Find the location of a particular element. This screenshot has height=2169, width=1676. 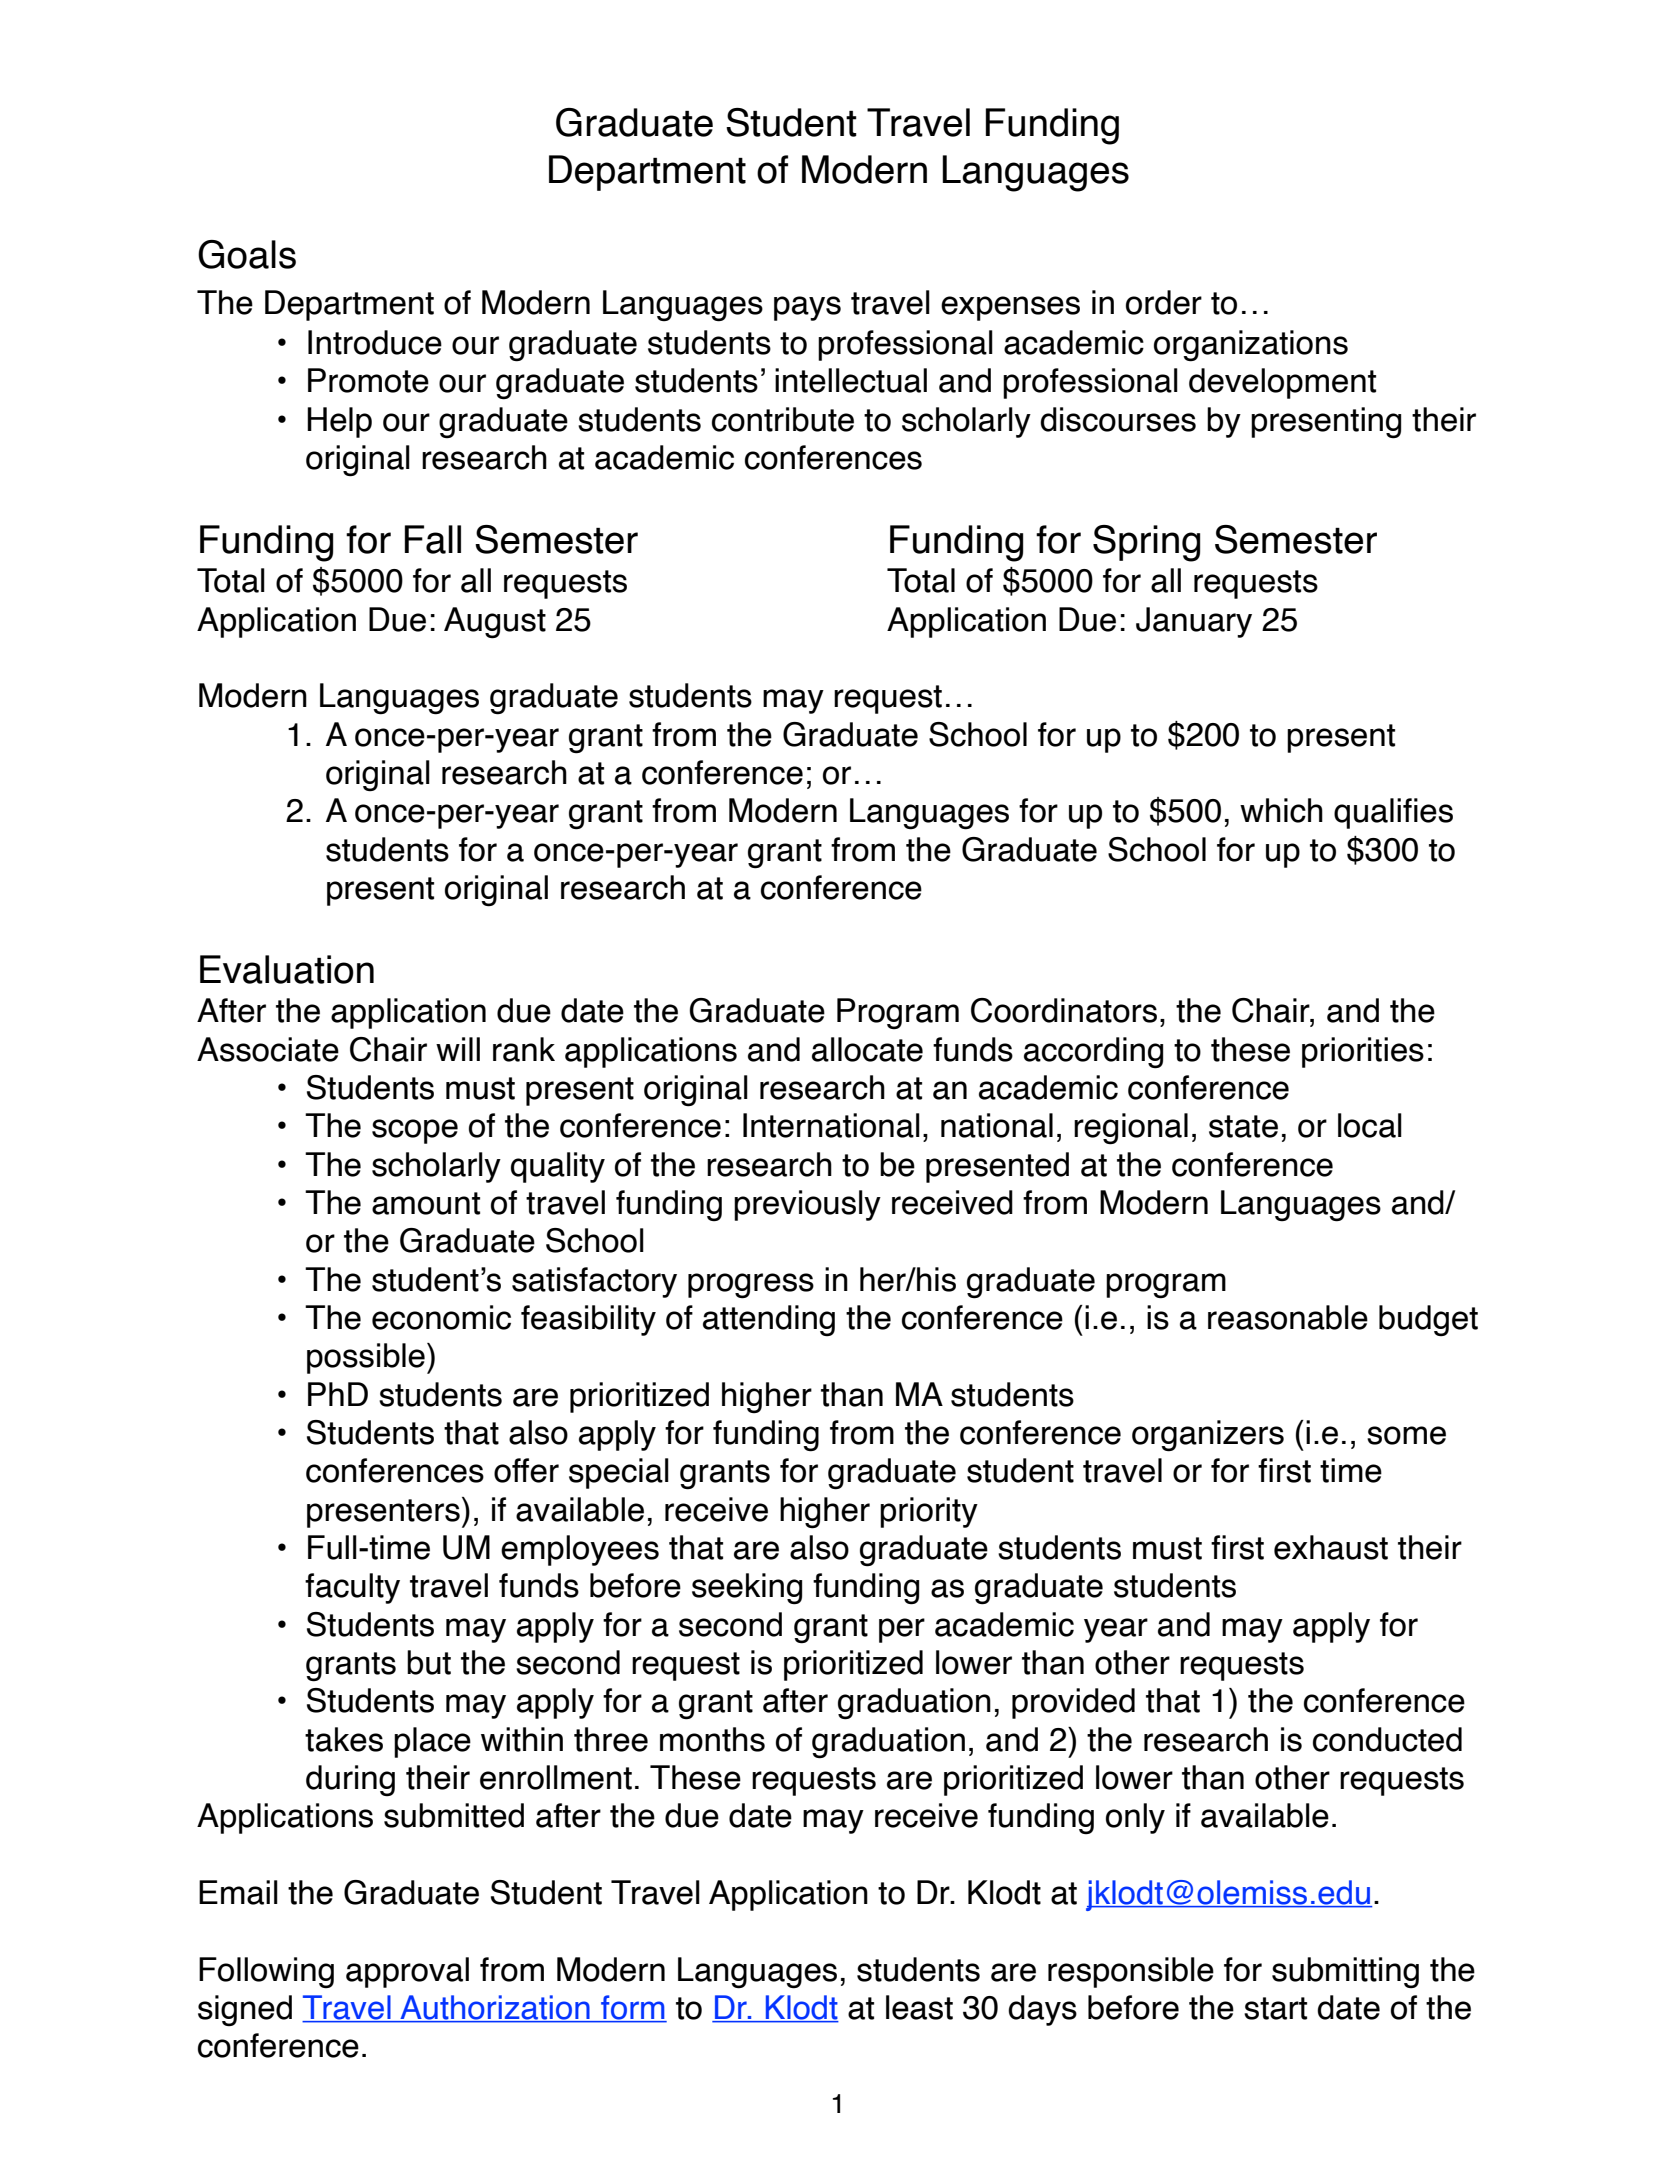

organizers is located at coordinates (1208, 1436).
